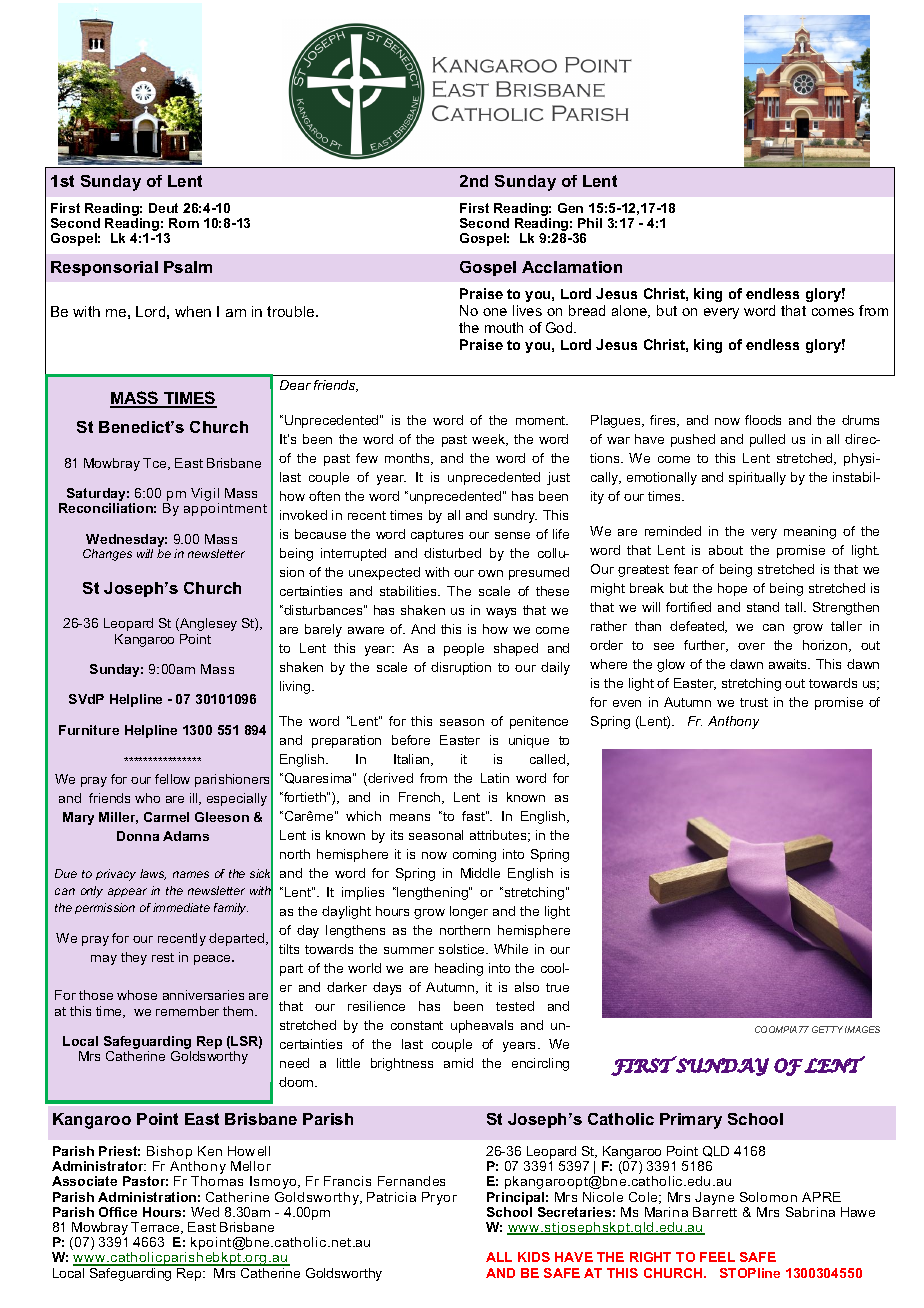 This document has width=924, height=1308. Describe the element at coordinates (107, 555) in the document. I see `Changes` at that location.
